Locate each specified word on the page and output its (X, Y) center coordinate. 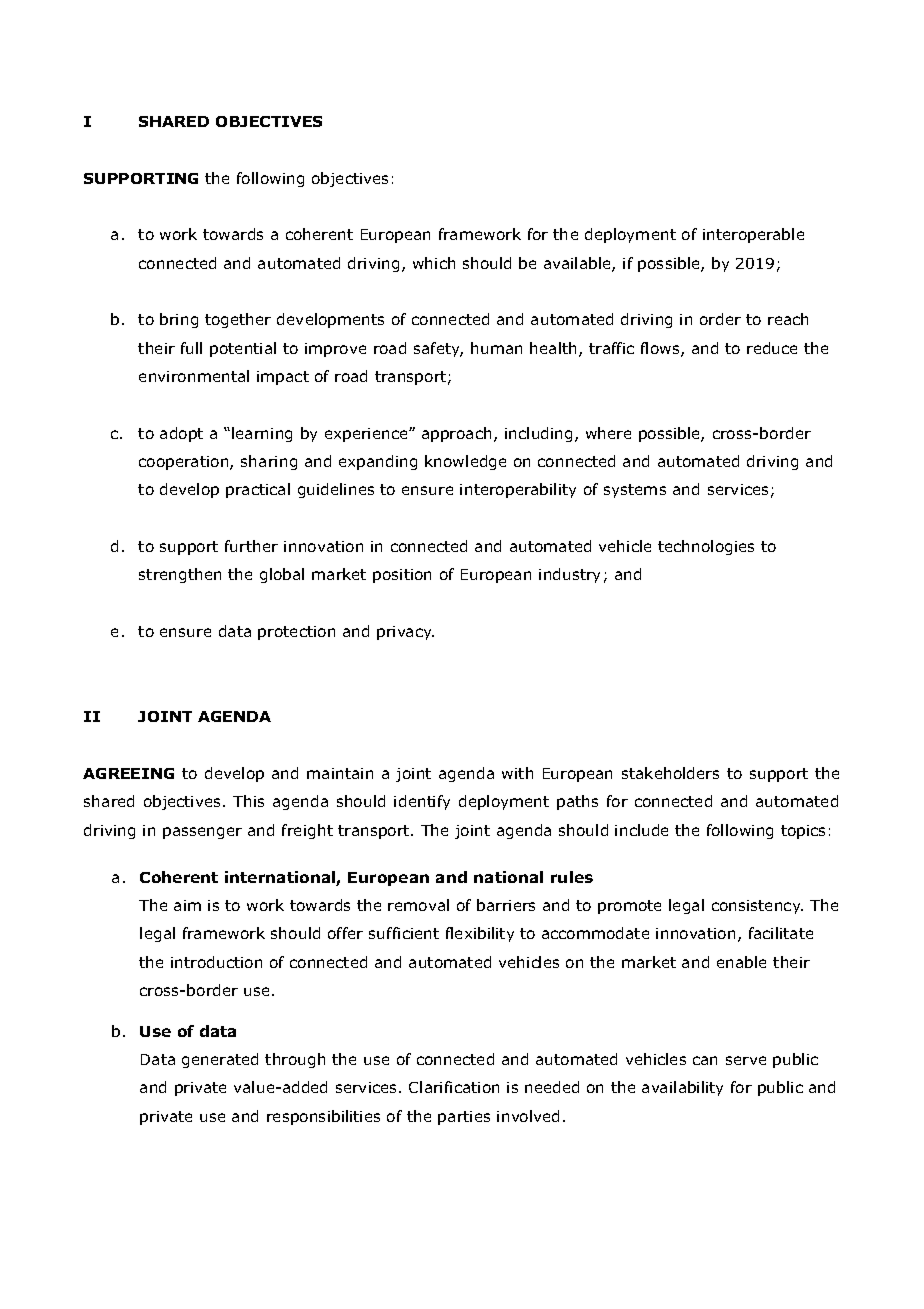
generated (220, 1060)
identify (422, 802)
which (434, 263)
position (402, 576)
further (251, 546)
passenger (202, 833)
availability (682, 1088)
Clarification (454, 1087)
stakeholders (670, 773)
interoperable (753, 235)
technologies (706, 547)
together (238, 320)
